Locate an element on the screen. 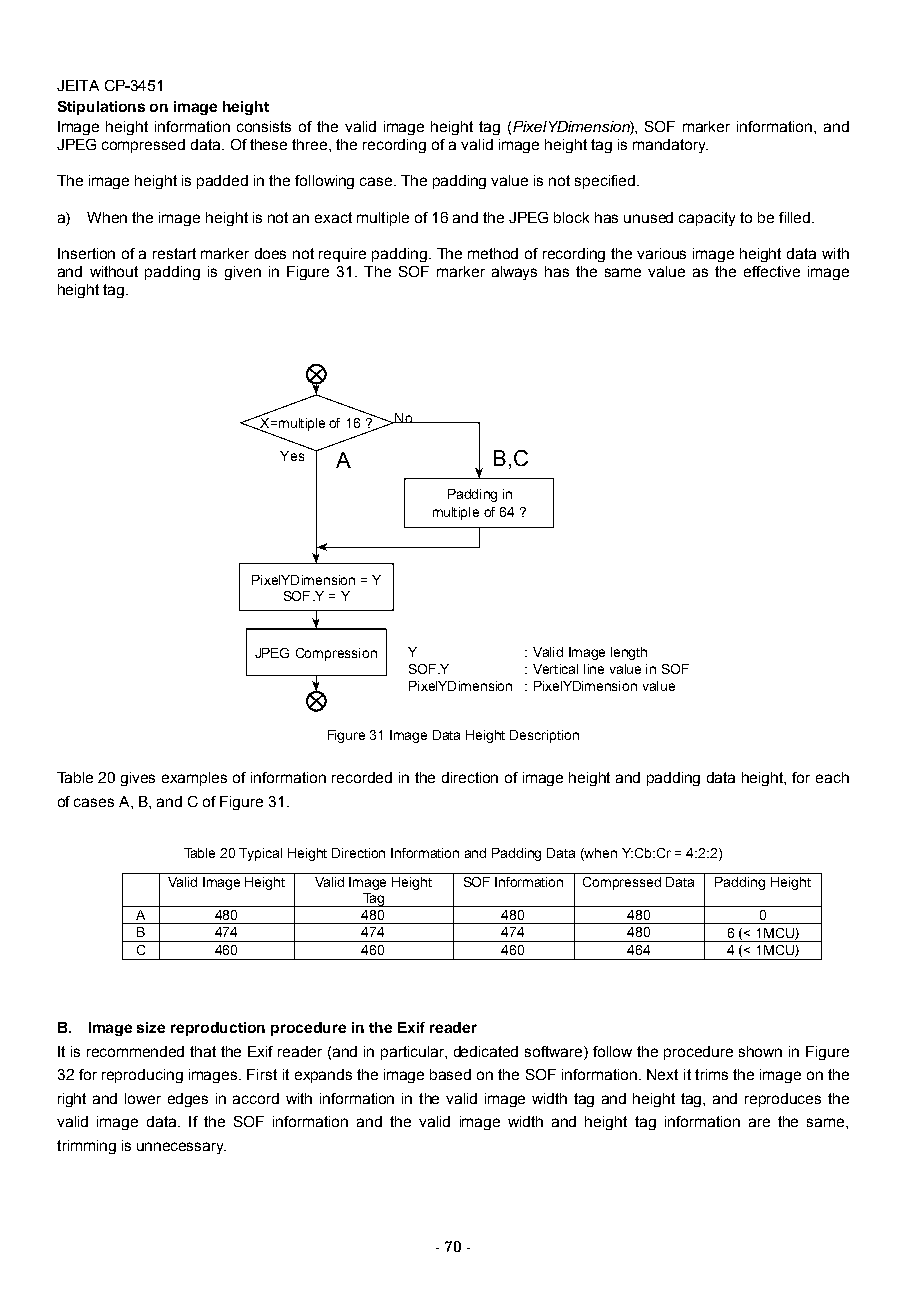  gives is located at coordinates (138, 779).
